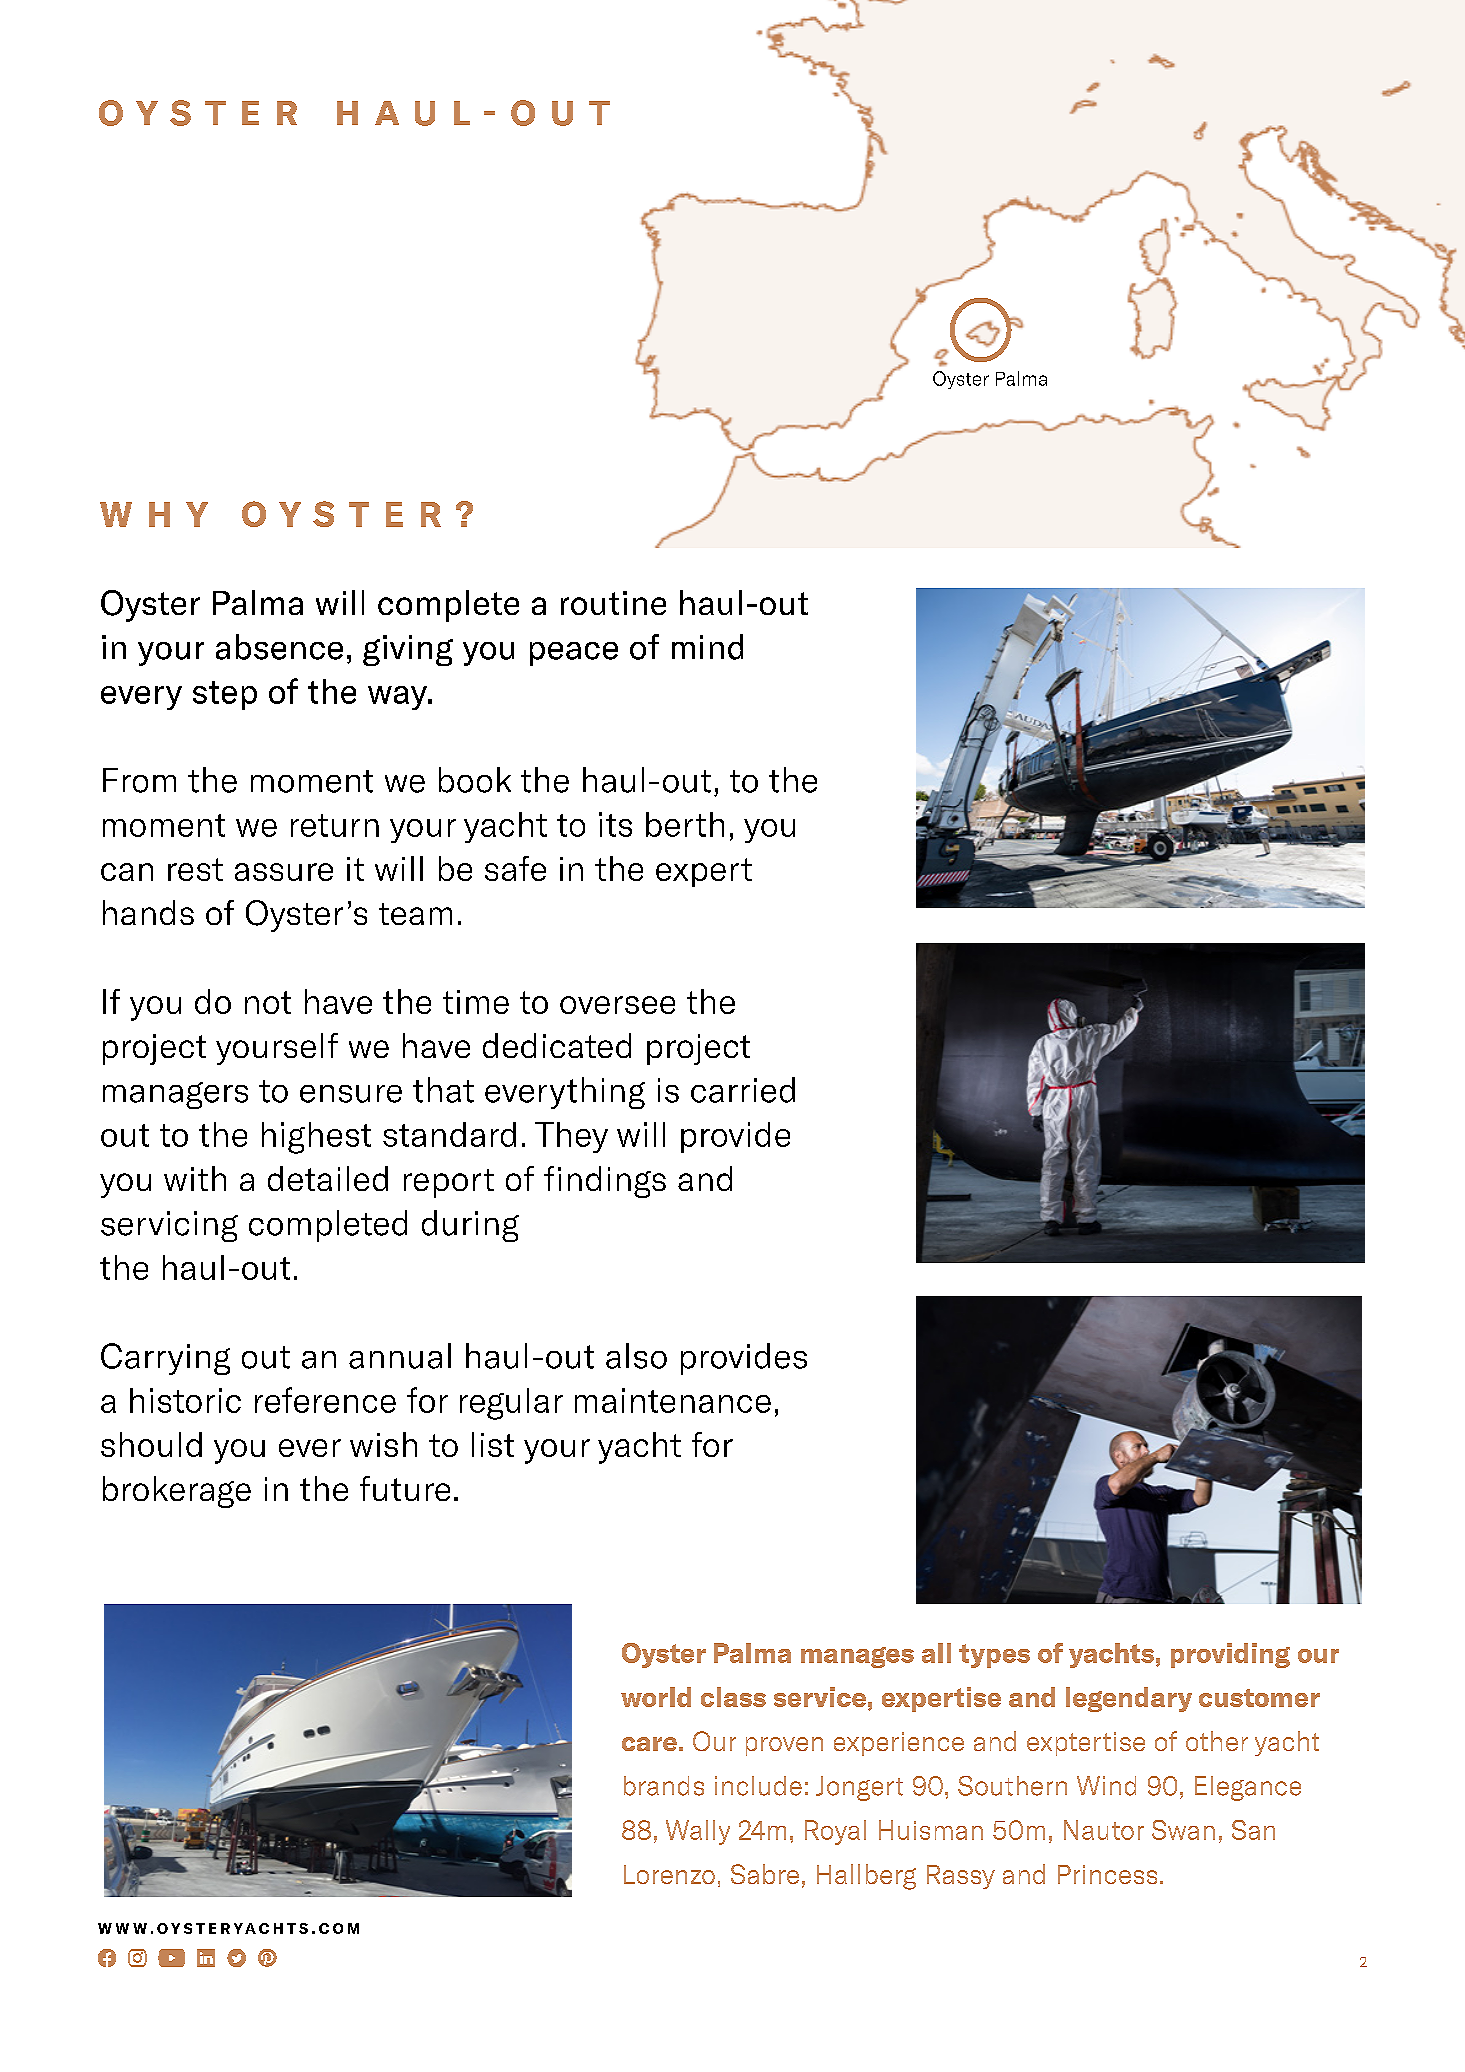 The image size is (1465, 2072). What do you see at coordinates (698, 1832) in the document?
I see `Wally` at bounding box center [698, 1832].
